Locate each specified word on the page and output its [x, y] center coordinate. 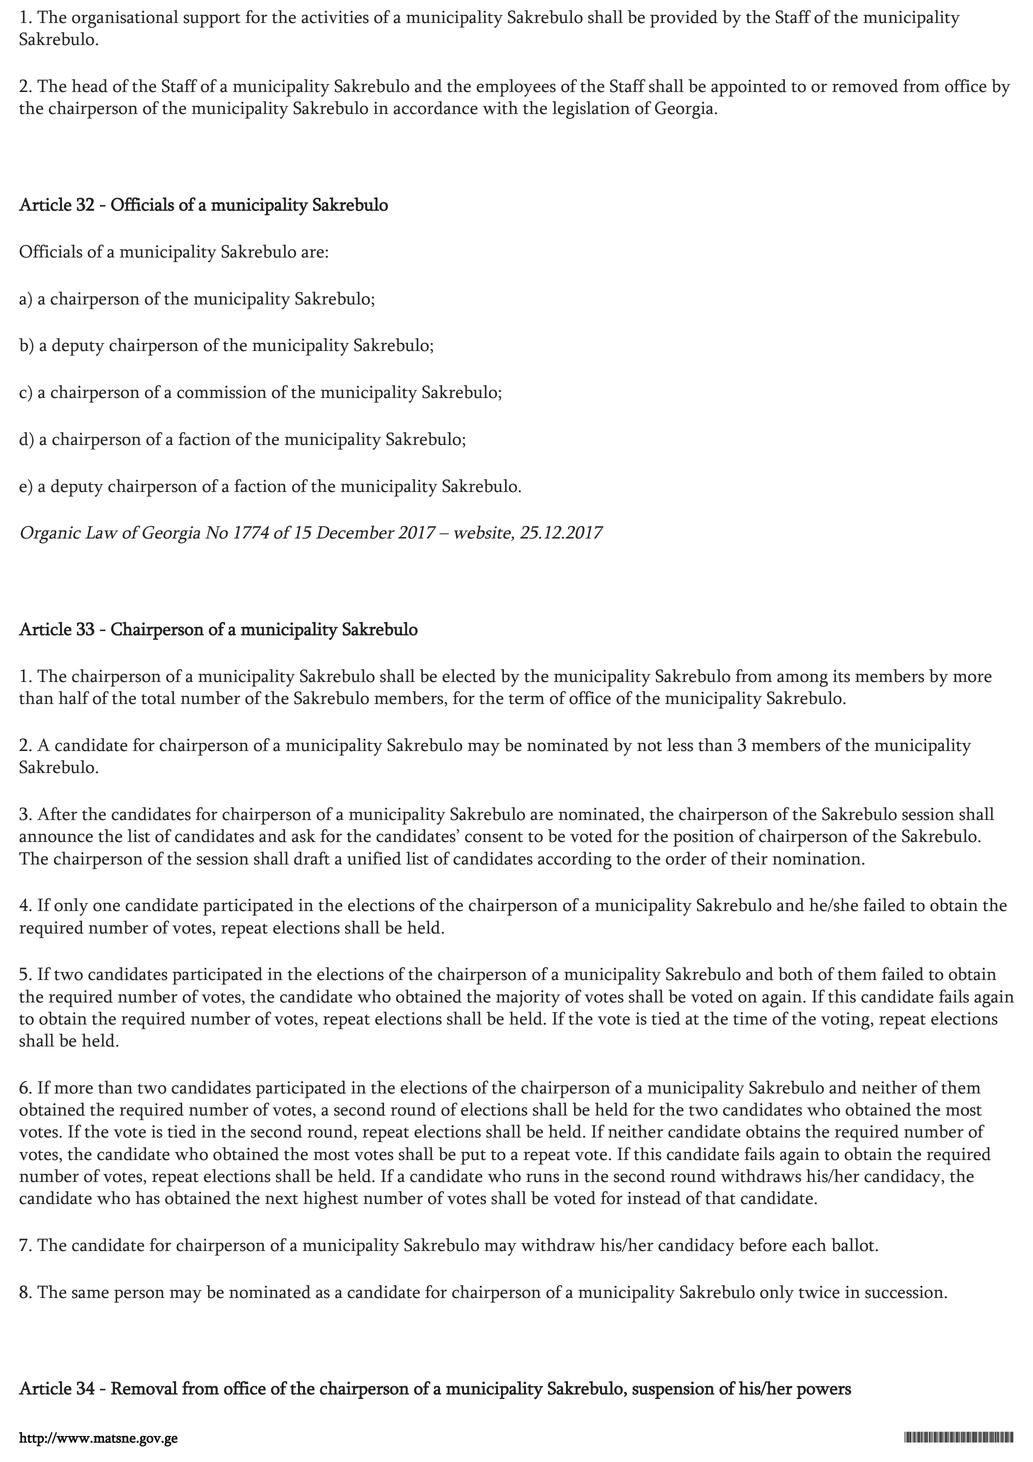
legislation [591, 110]
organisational [125, 19]
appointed [748, 88]
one [106, 907]
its [841, 676]
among [802, 680]
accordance [435, 108]
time [750, 1018]
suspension [673, 1390]
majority [528, 999]
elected [469, 676]
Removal [144, 1388]
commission [222, 392]
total [158, 698]
